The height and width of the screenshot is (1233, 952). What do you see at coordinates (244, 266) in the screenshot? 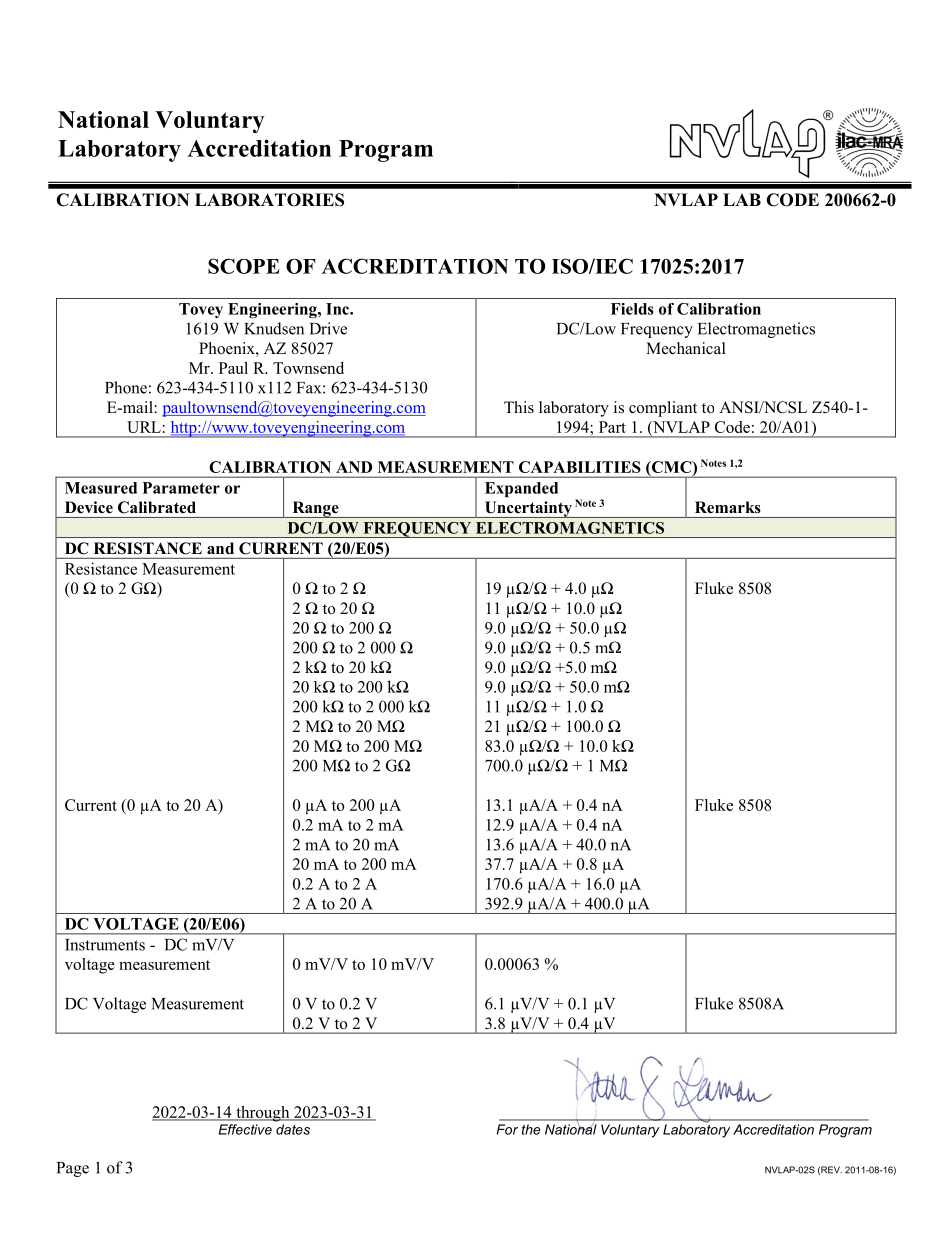
I see `SCOPE` at bounding box center [244, 266].
